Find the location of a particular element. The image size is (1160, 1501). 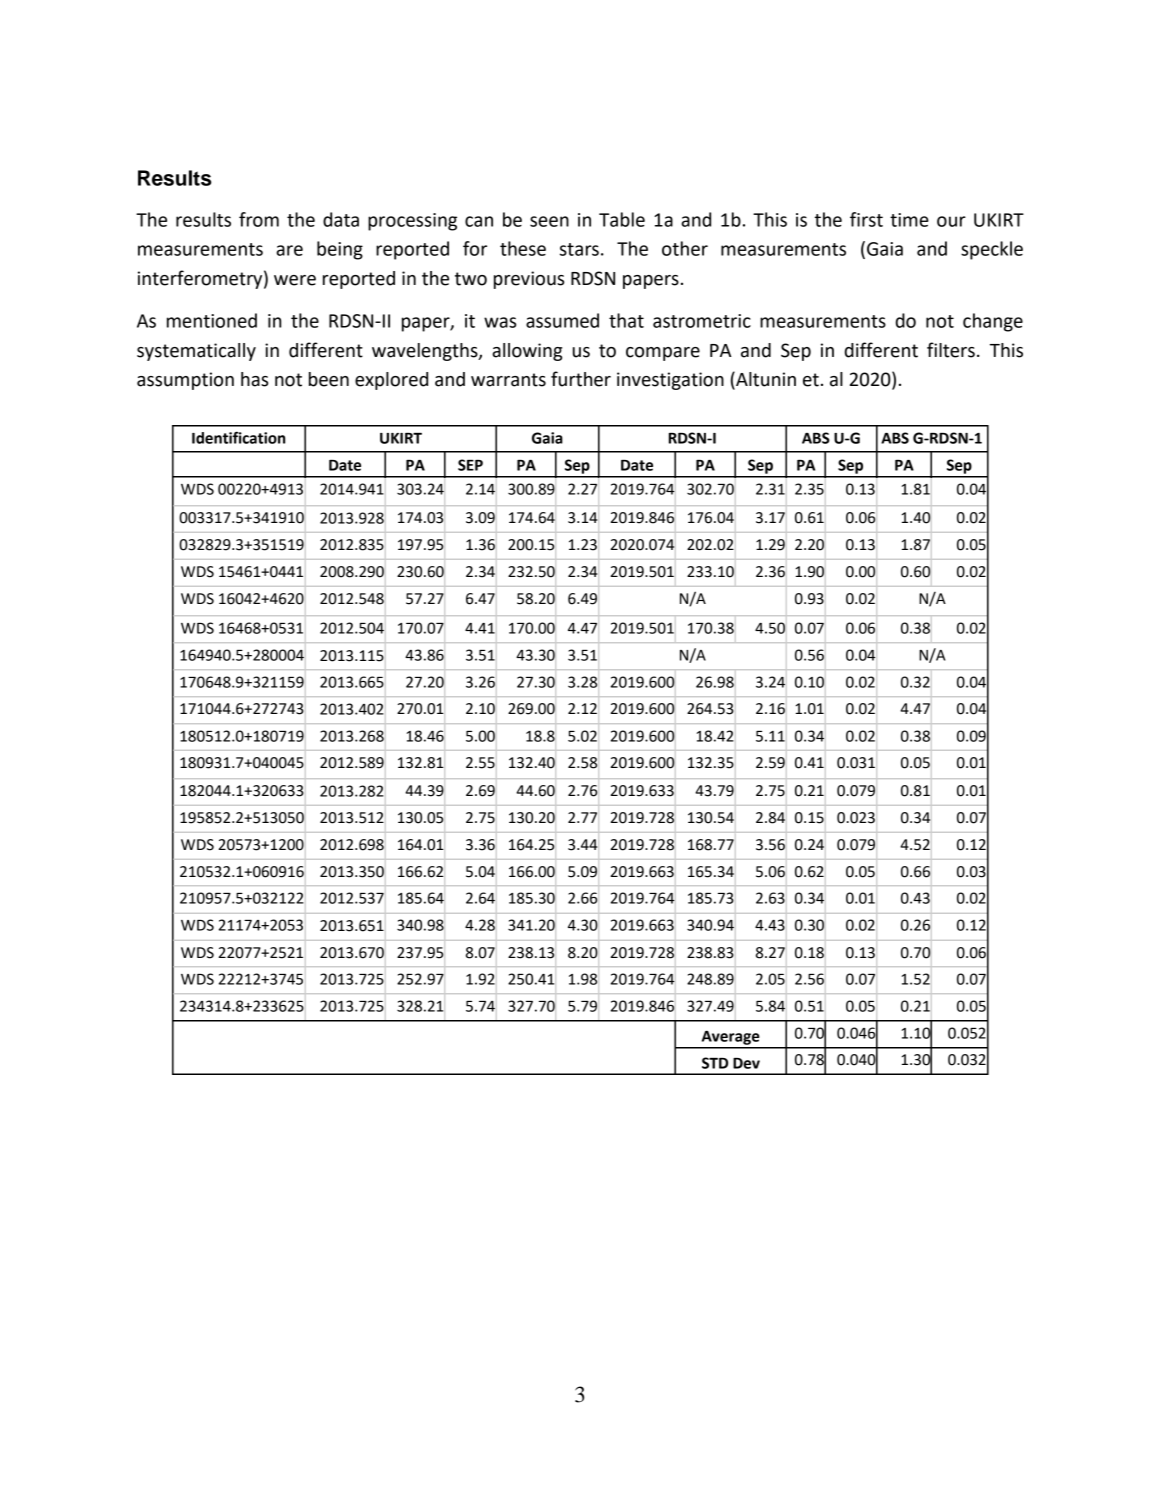

investigation is located at coordinates (670, 381).
